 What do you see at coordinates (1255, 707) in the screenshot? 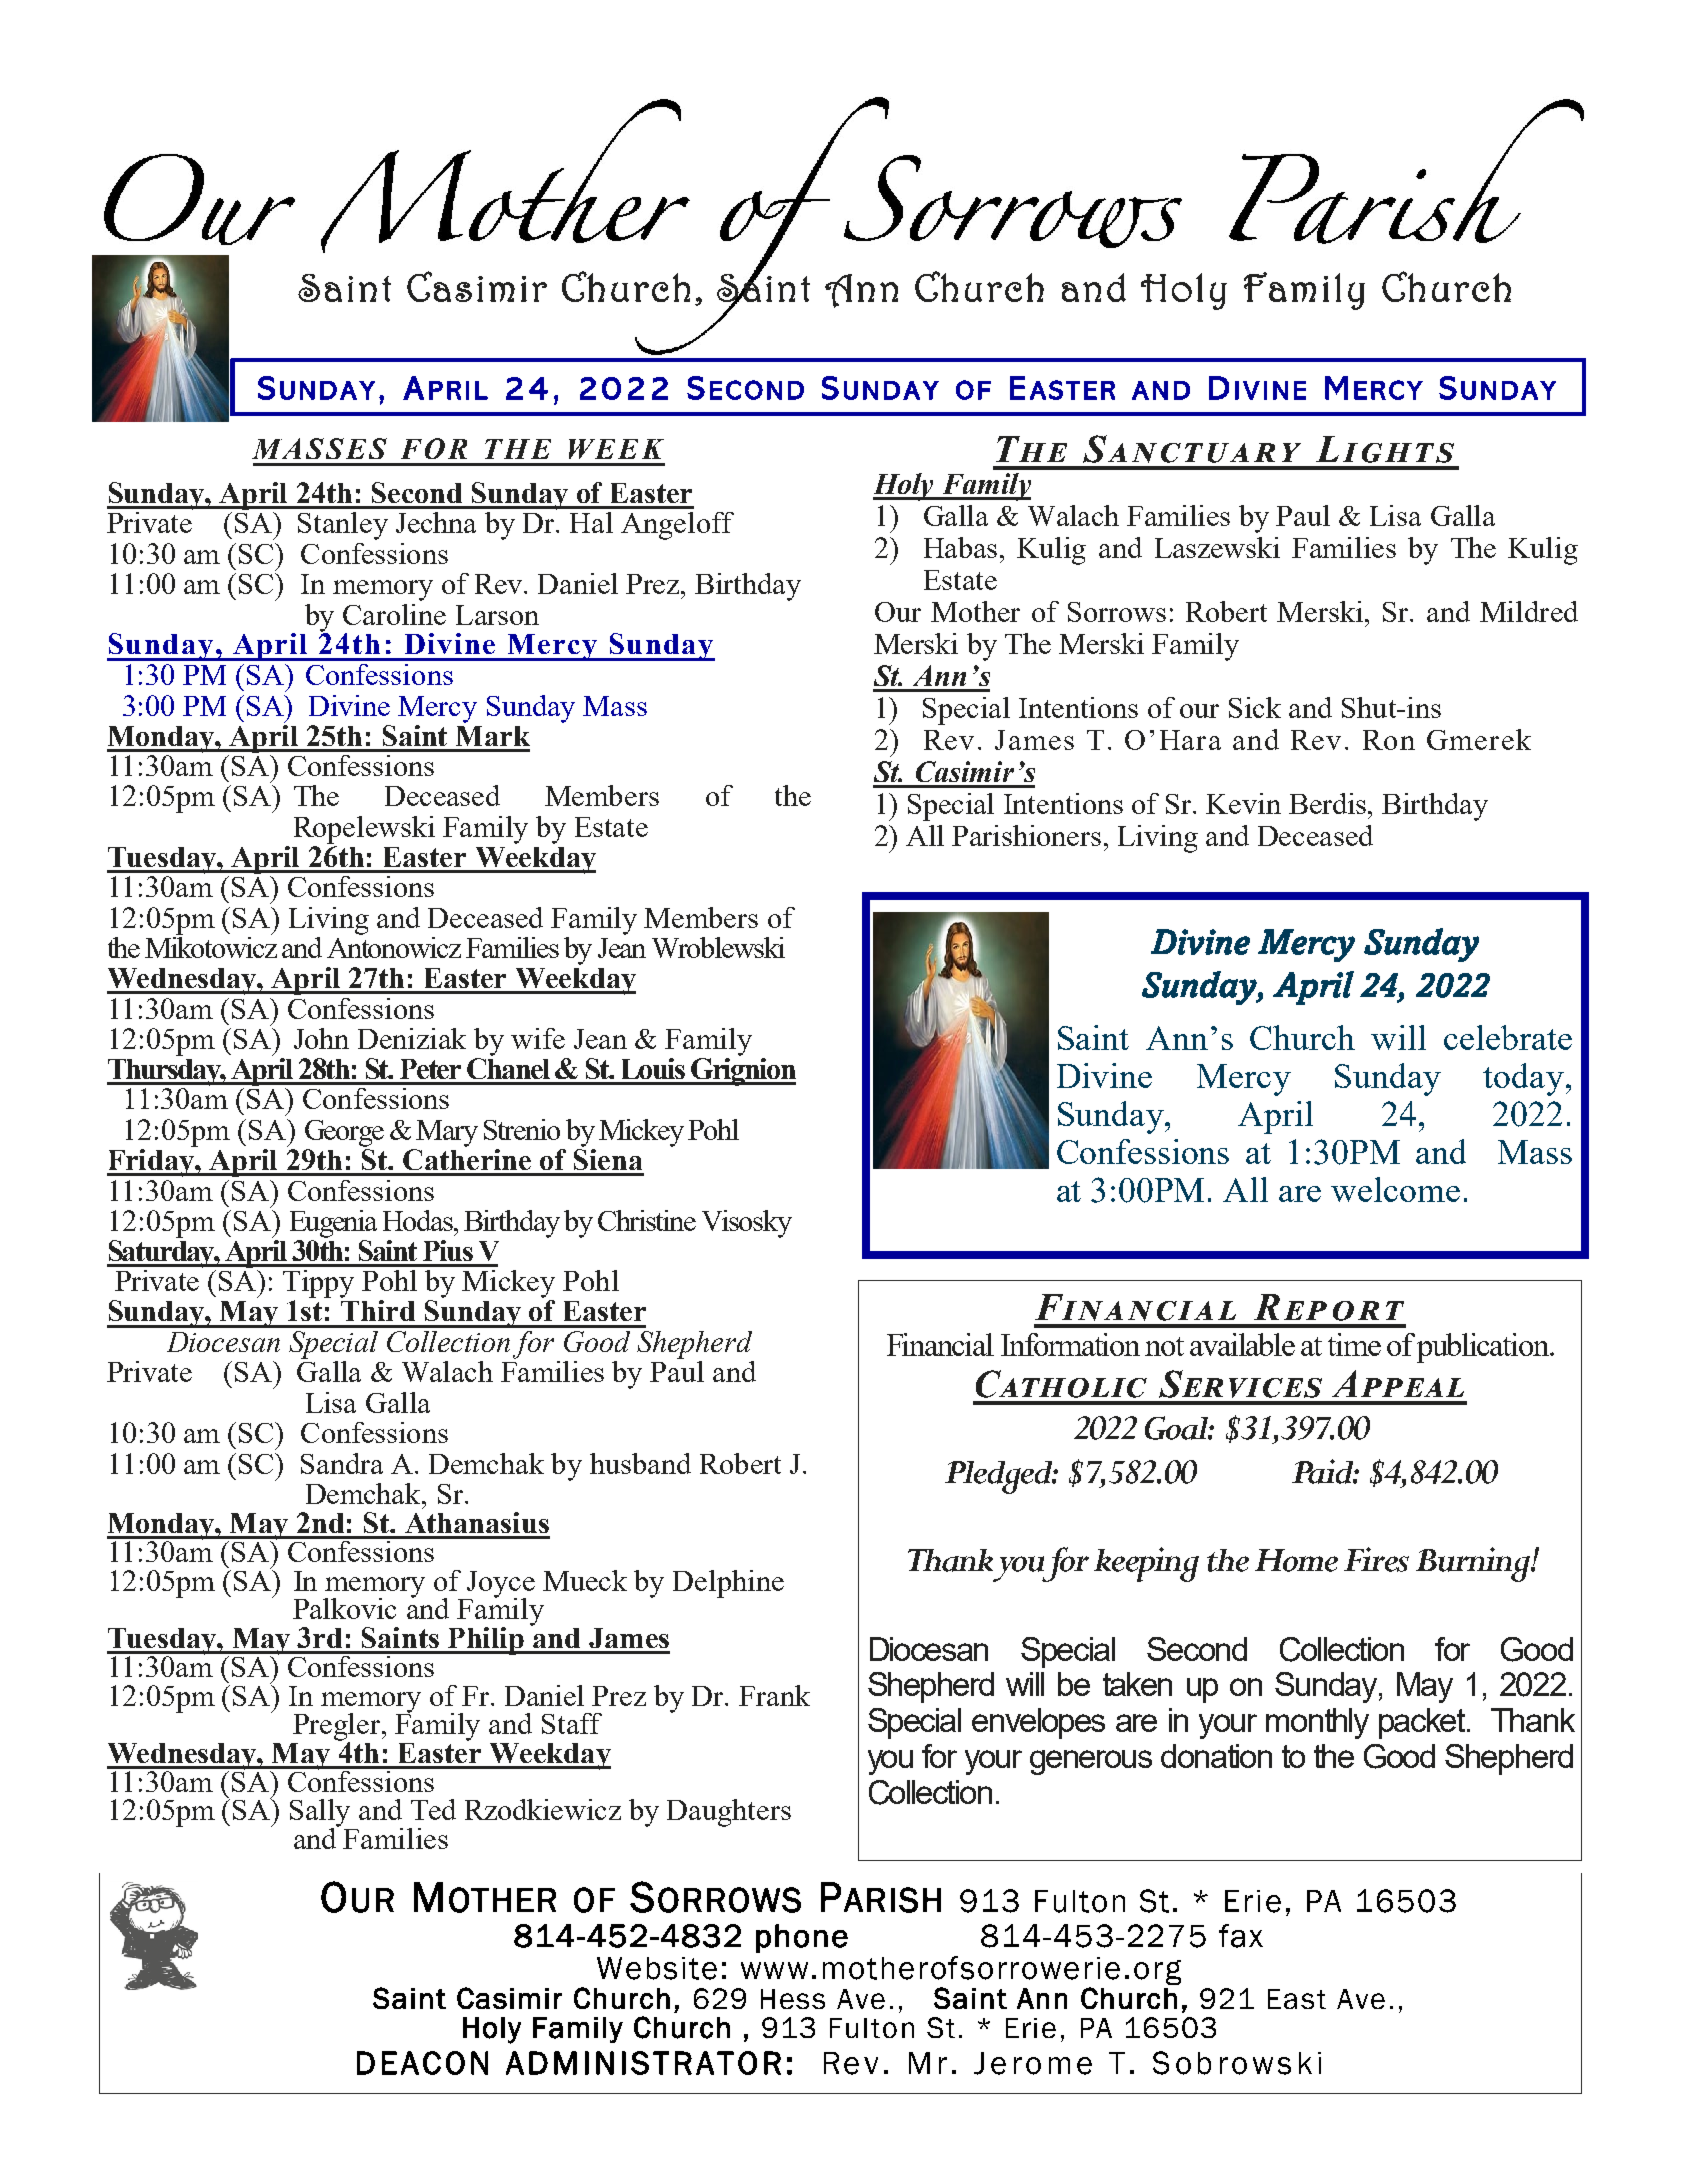
I see `Sick` at bounding box center [1255, 707].
